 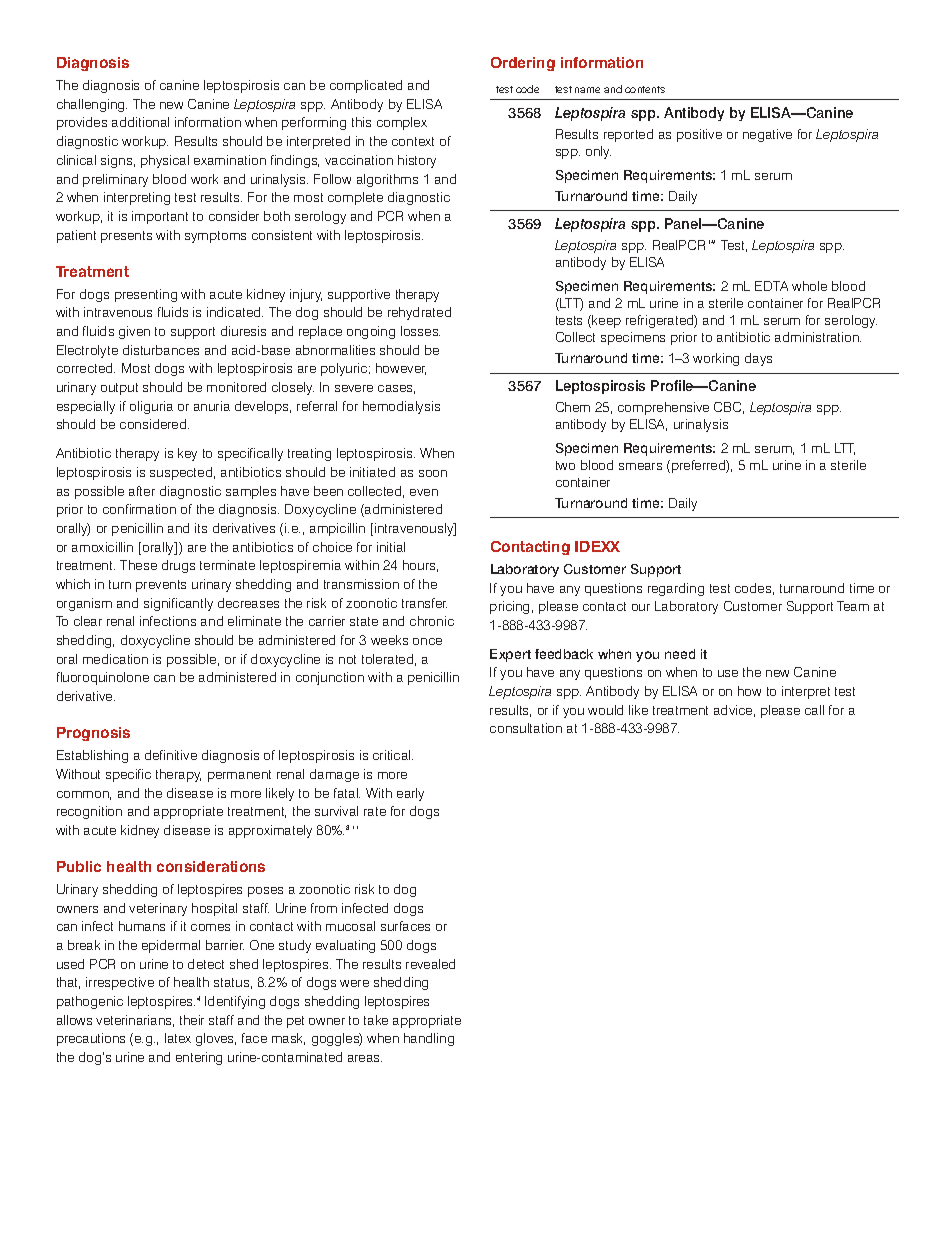 What do you see at coordinates (605, 710) in the screenshot?
I see `would` at bounding box center [605, 710].
